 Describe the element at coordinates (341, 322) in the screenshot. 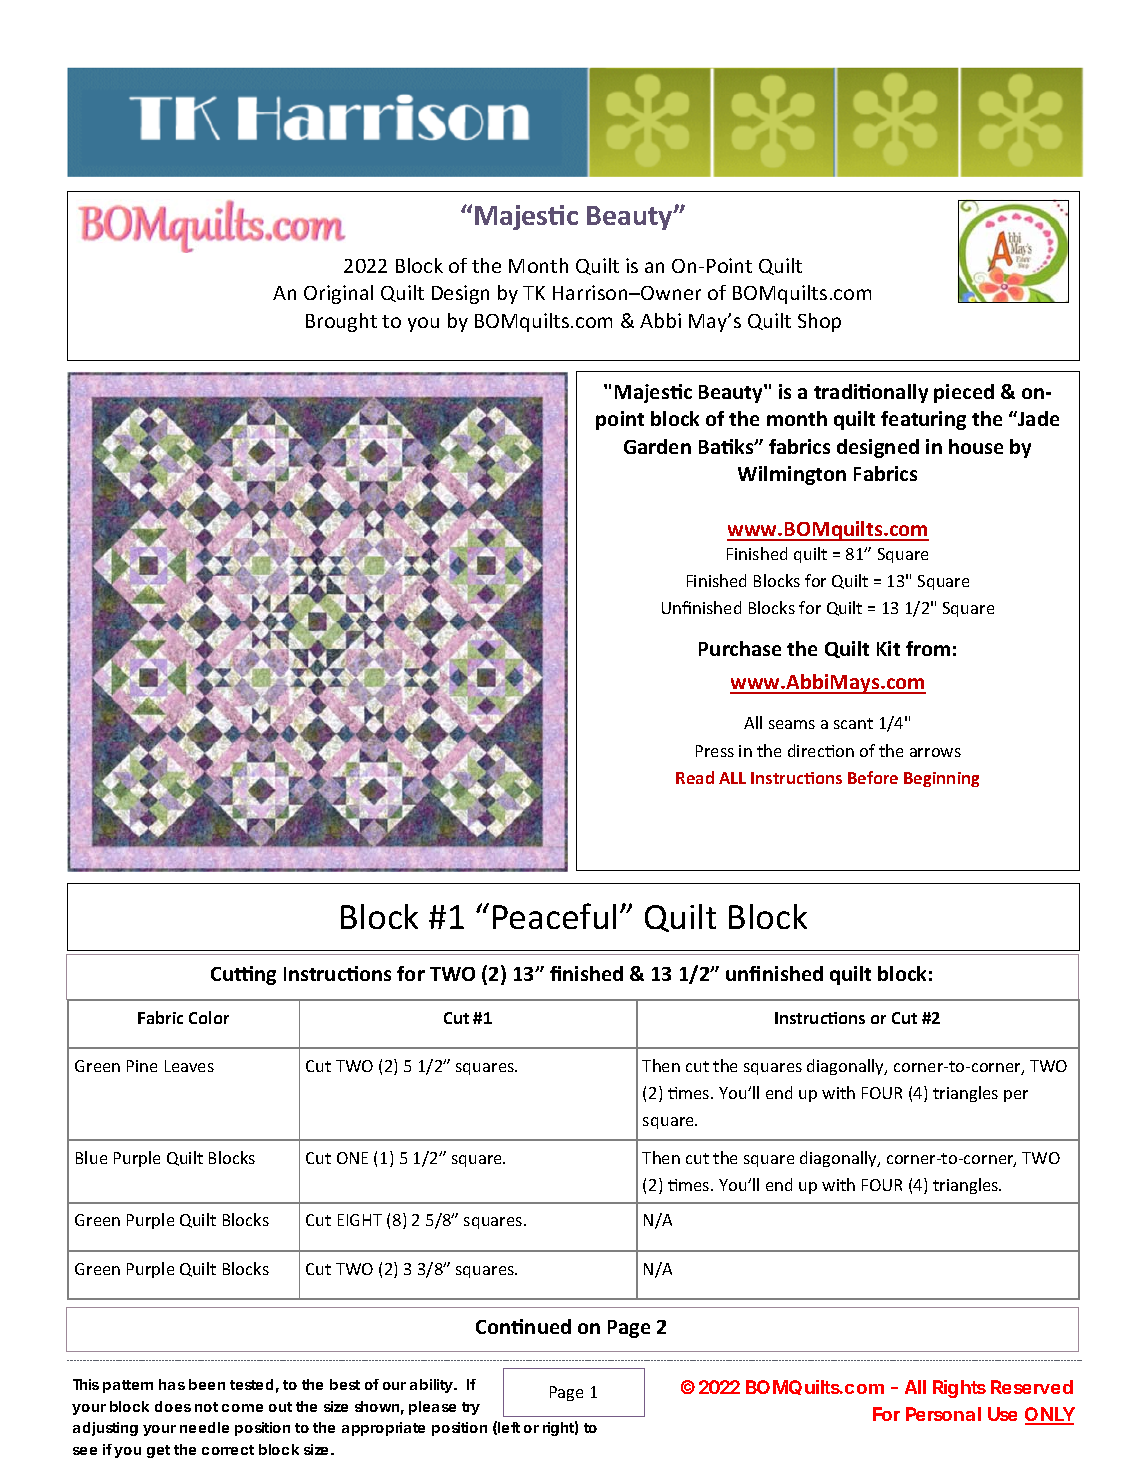

I see `Brought` at that location.
